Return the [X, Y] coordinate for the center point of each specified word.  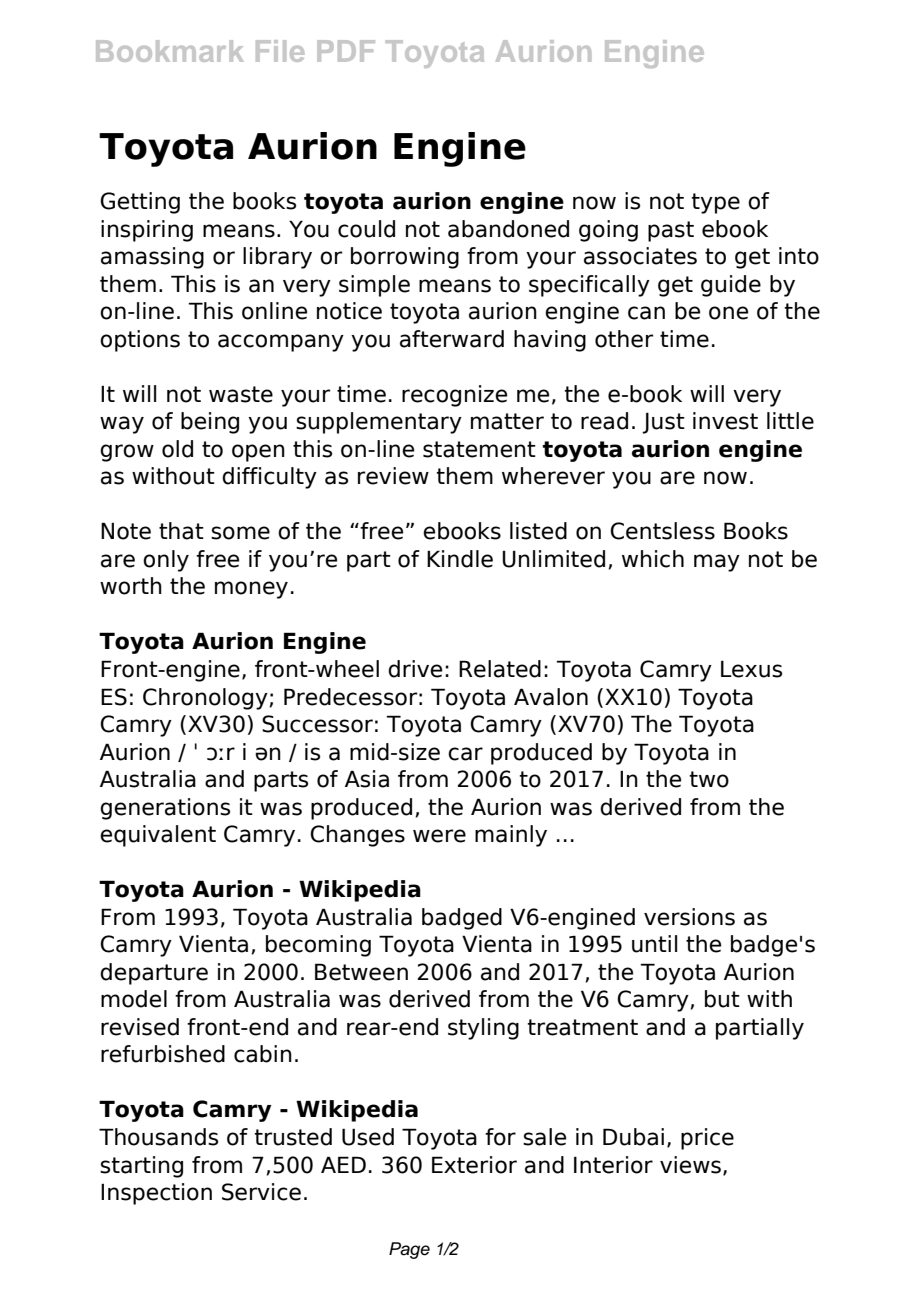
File [280, 51]
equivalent [158, 836]
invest [725, 421]
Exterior [474, 1165]
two [709, 779]
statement [479, 449]
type [715, 203]
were [439, 836]
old [177, 449]
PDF [346, 51]
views [690, 1165]
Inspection [156, 1194]
